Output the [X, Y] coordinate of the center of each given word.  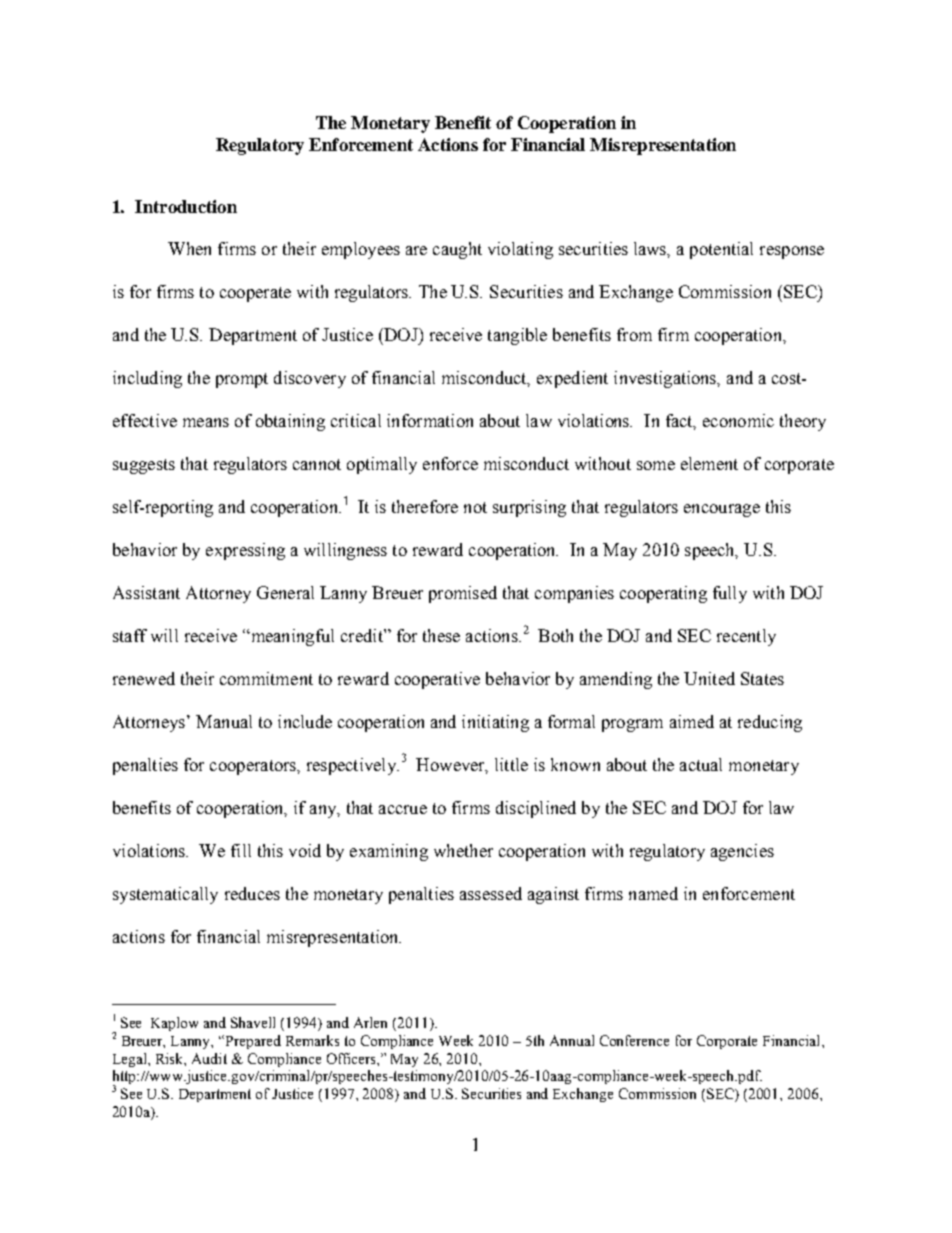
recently [746, 637]
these [441, 635]
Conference [634, 1040]
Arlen [370, 1022]
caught [457, 250]
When [189, 248]
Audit [209, 1058]
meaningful [291, 637]
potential [721, 250]
